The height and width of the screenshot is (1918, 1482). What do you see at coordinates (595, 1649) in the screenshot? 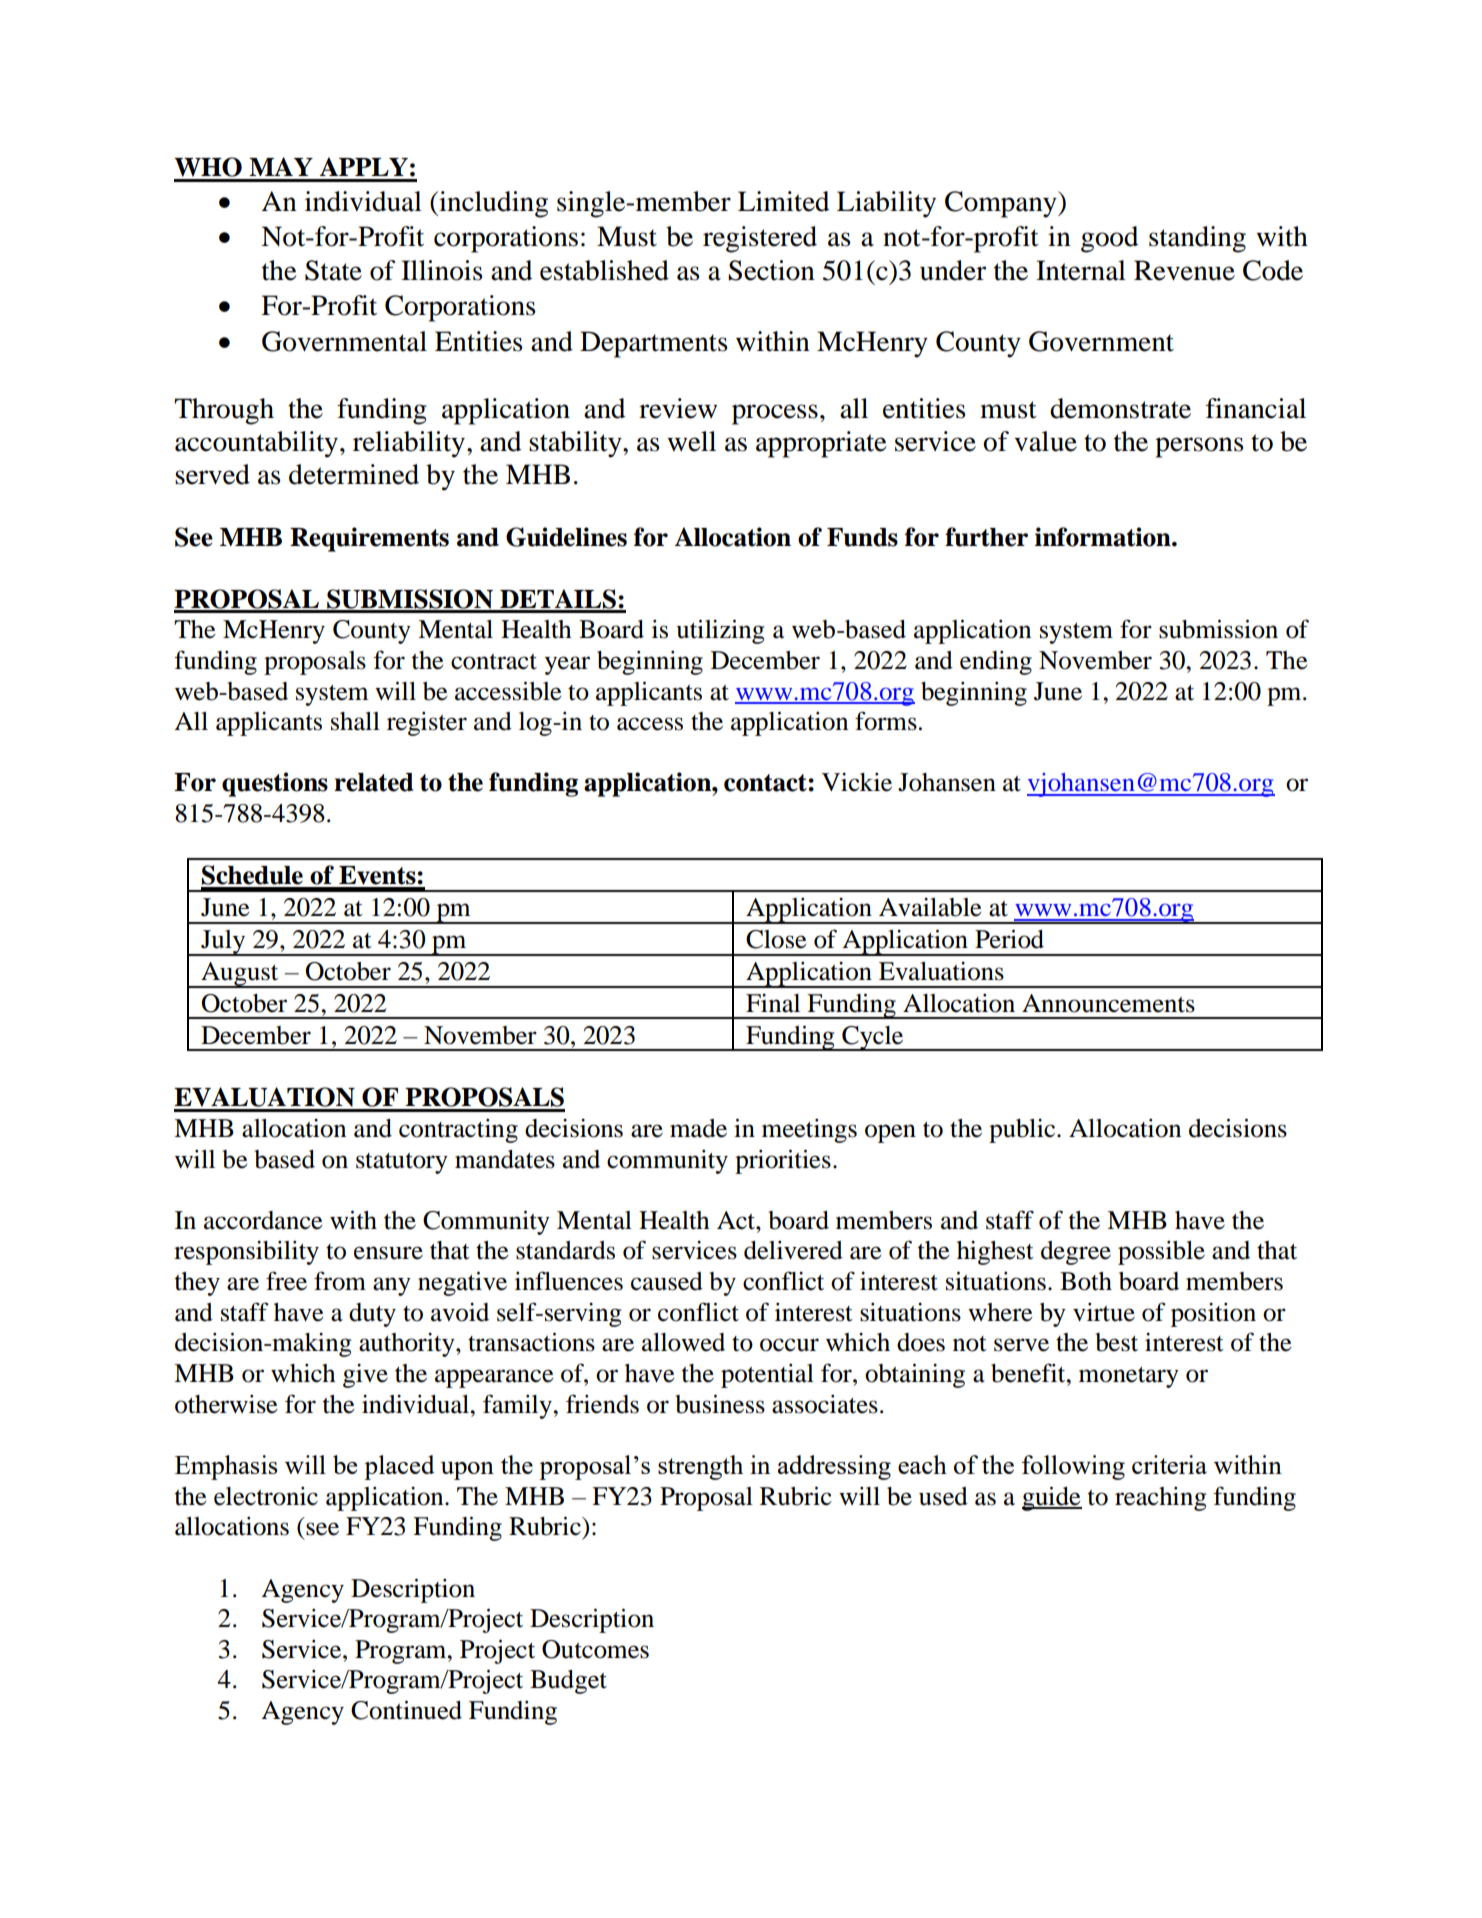
I see `Outcomes` at bounding box center [595, 1649].
